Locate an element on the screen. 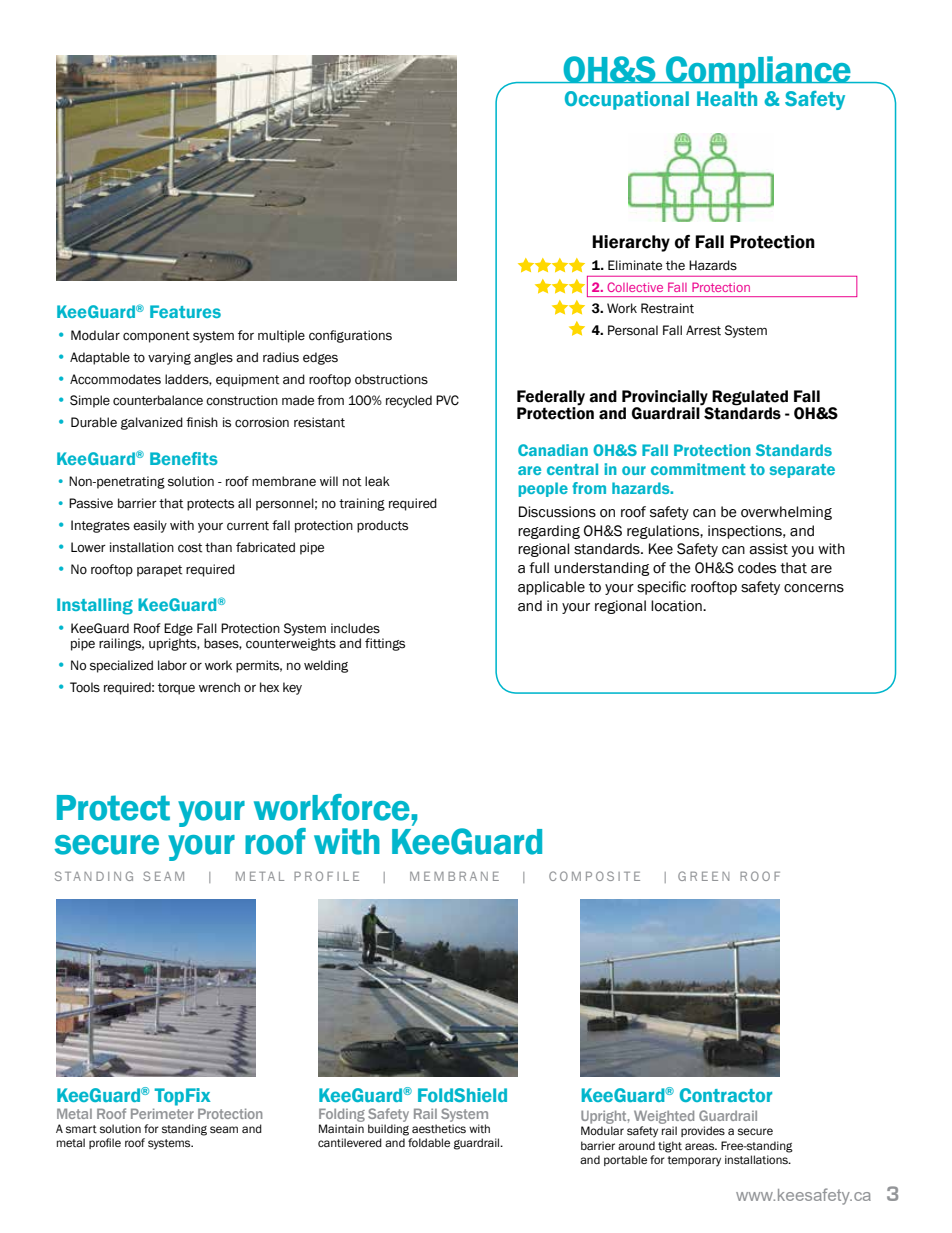 This screenshot has width=952, height=1233. Arrest is located at coordinates (703, 330).
